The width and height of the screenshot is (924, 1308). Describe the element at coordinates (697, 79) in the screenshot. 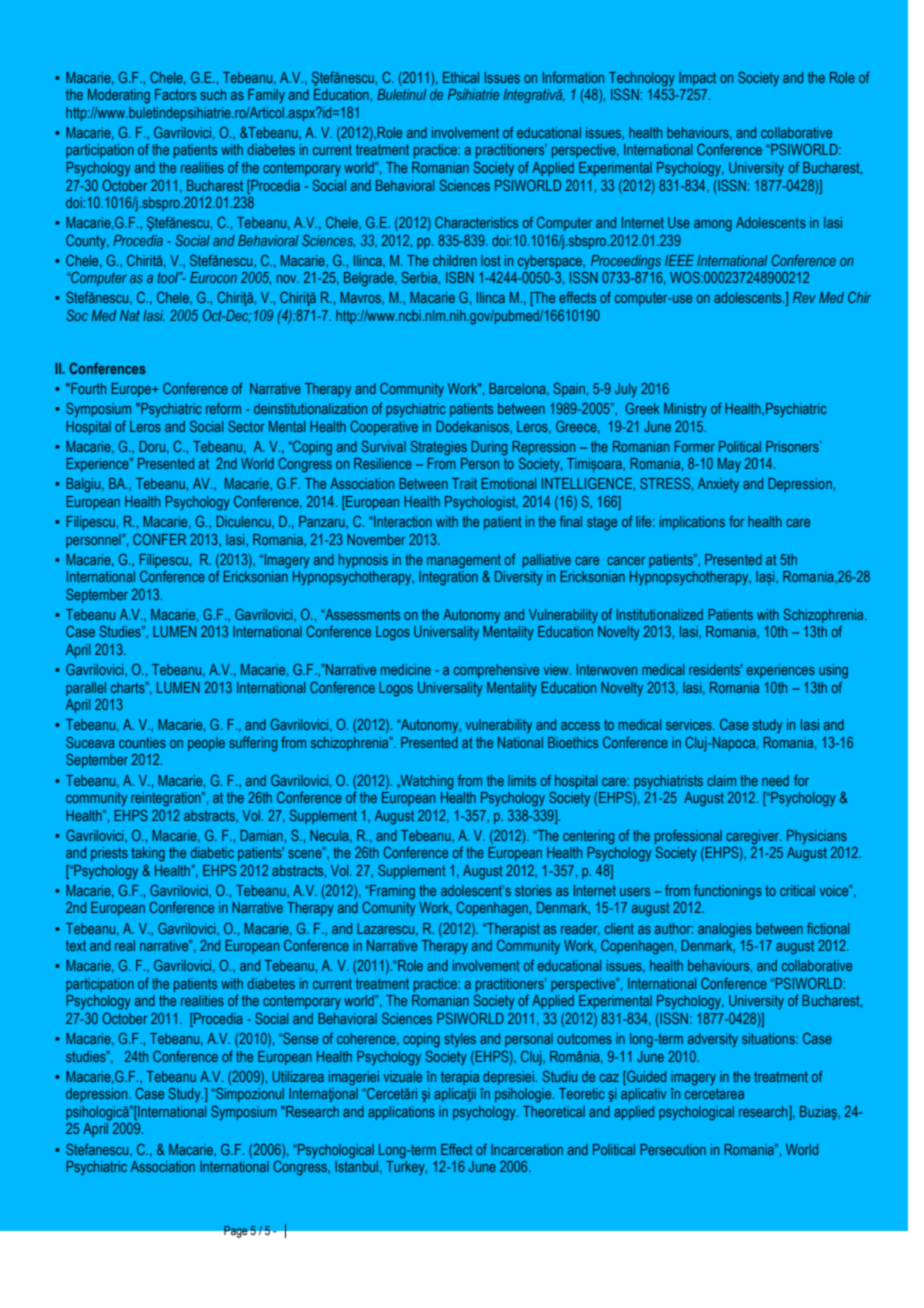

I see `Impact` at that location.
